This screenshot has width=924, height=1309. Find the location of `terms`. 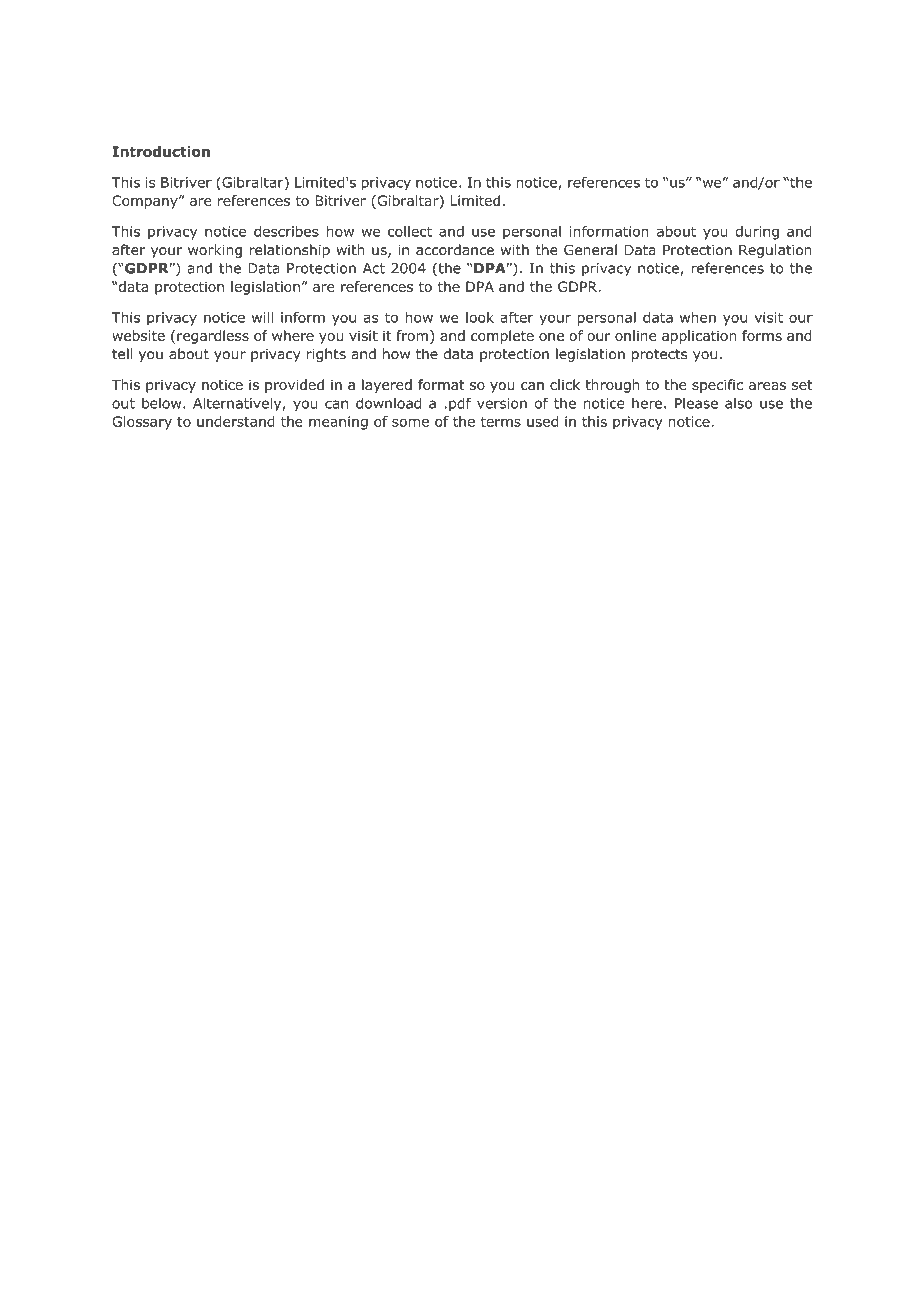

terms is located at coordinates (500, 422).
